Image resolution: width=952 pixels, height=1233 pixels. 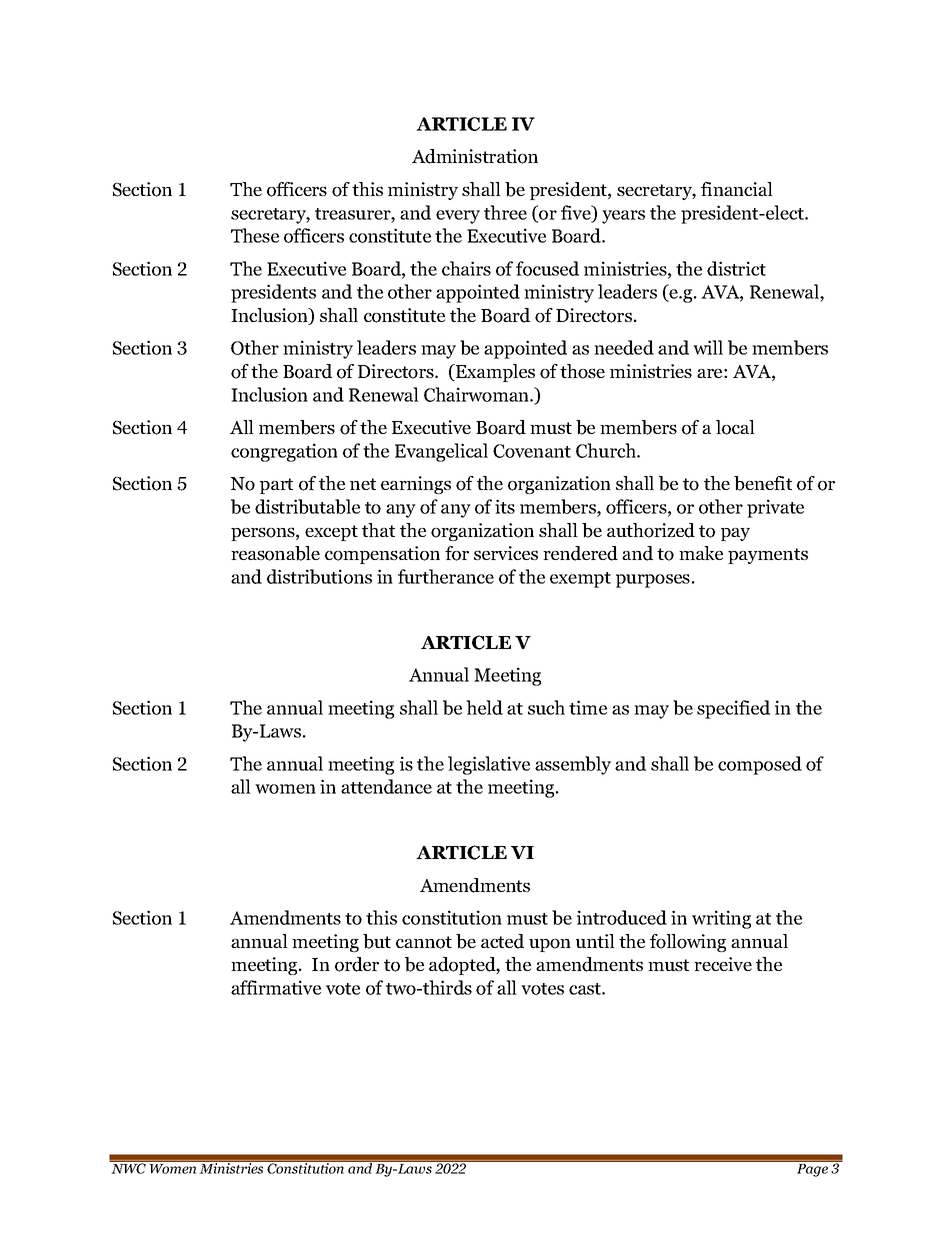 I want to click on three, so click(x=505, y=212).
